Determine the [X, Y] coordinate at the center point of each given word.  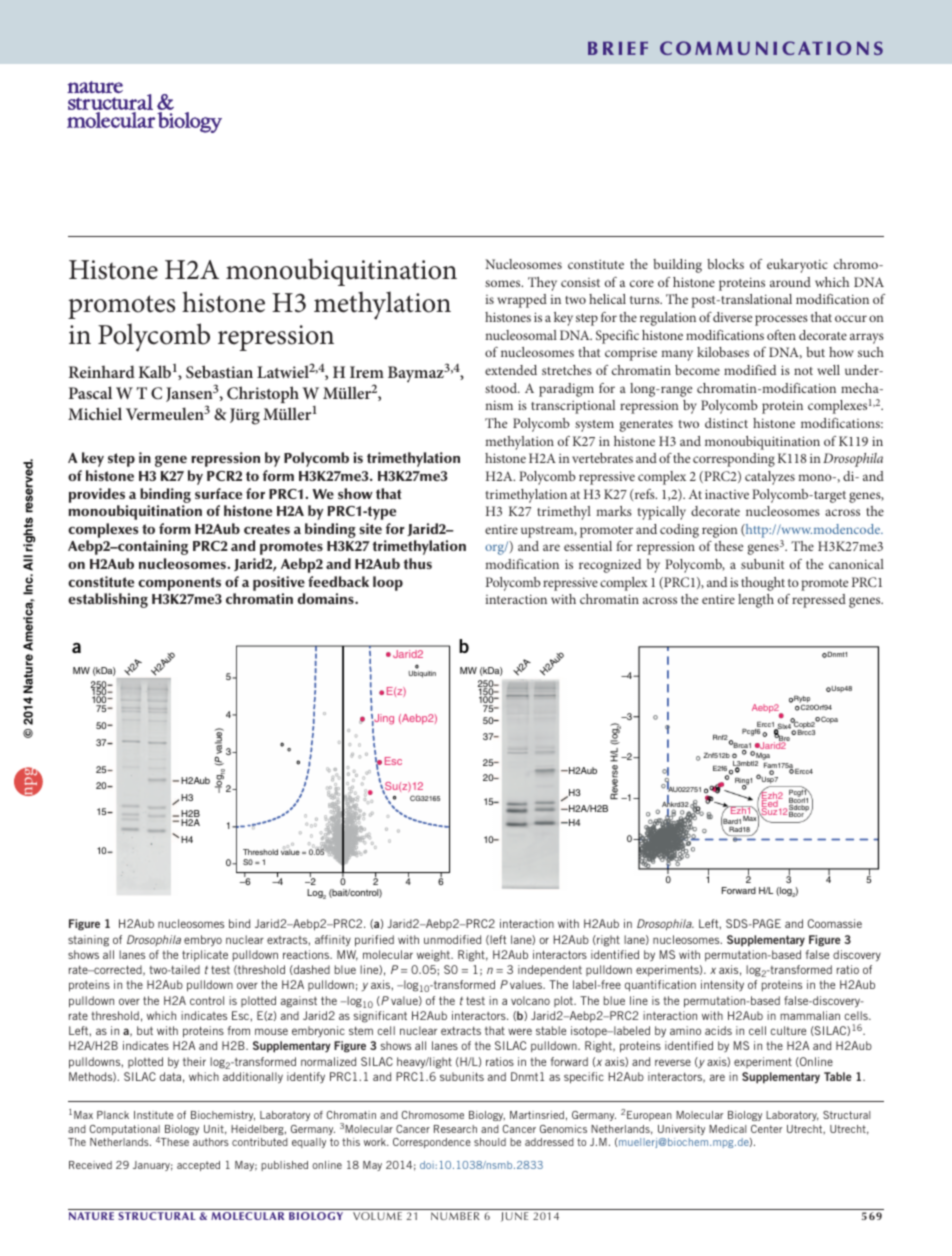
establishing [108, 600]
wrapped [522, 301]
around [790, 282]
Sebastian [219, 372]
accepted [198, 1166]
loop [388, 583]
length [756, 601]
